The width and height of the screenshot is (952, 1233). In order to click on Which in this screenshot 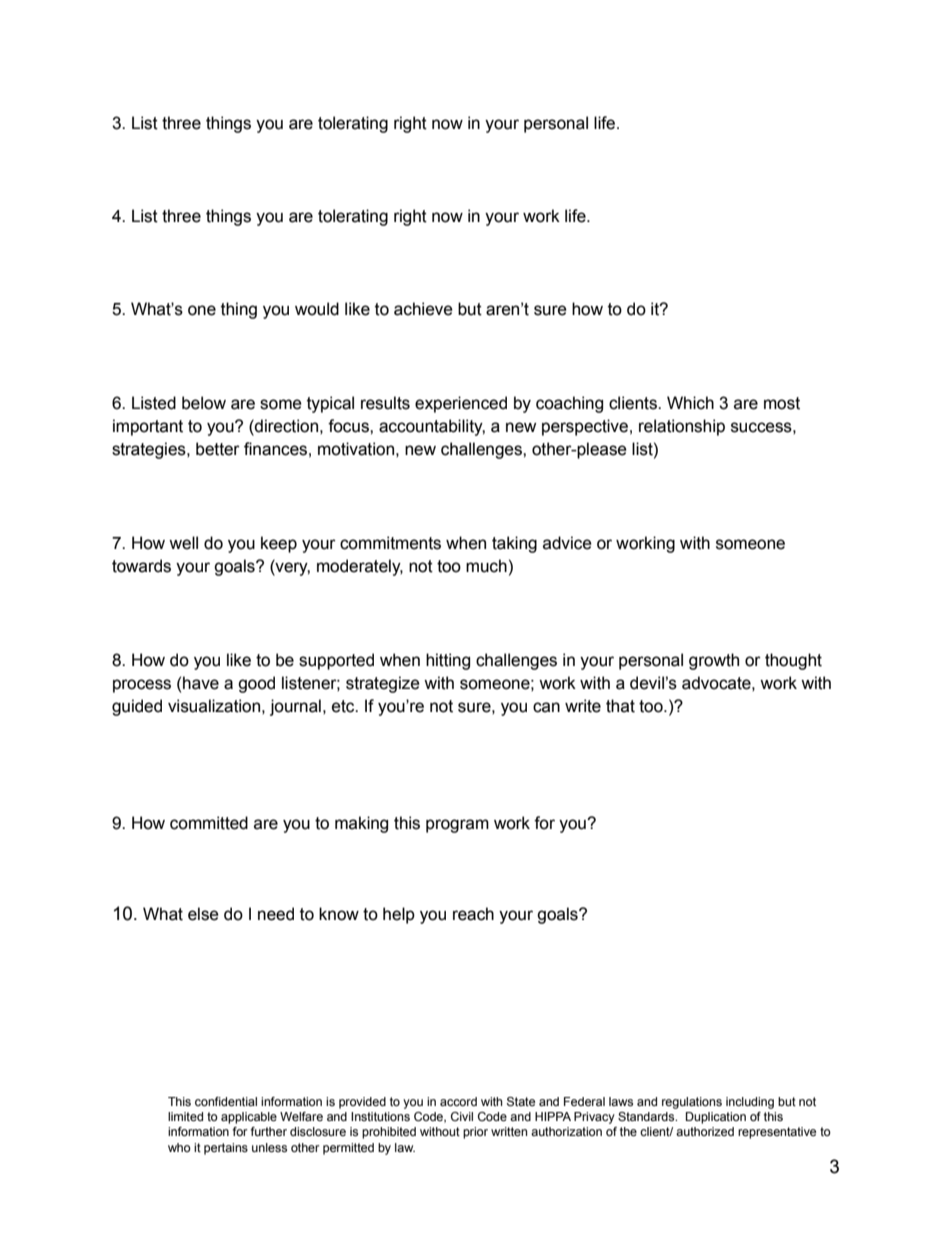, I will do `click(690, 403)`.
